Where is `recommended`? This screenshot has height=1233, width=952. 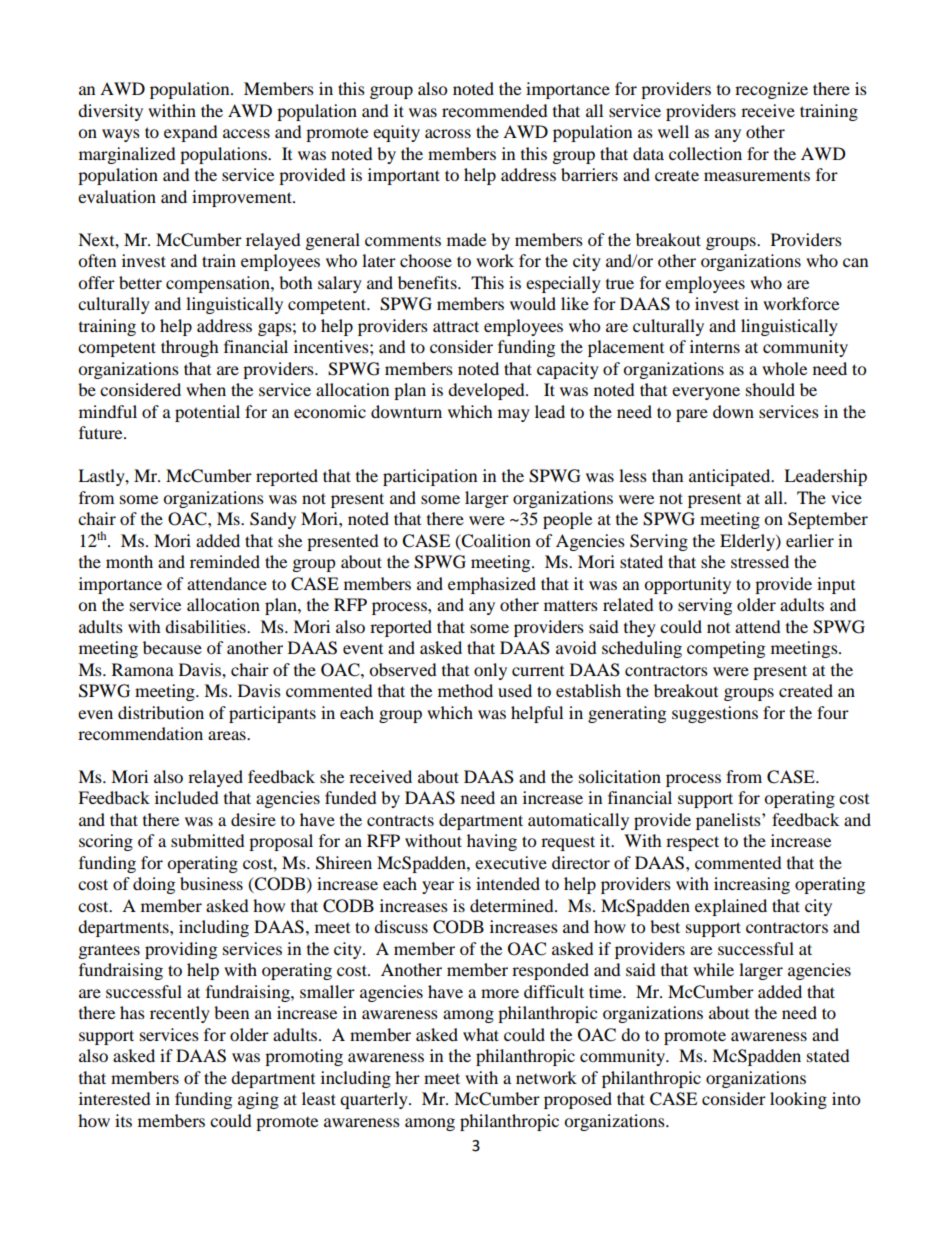
recommended is located at coordinates (495, 110).
